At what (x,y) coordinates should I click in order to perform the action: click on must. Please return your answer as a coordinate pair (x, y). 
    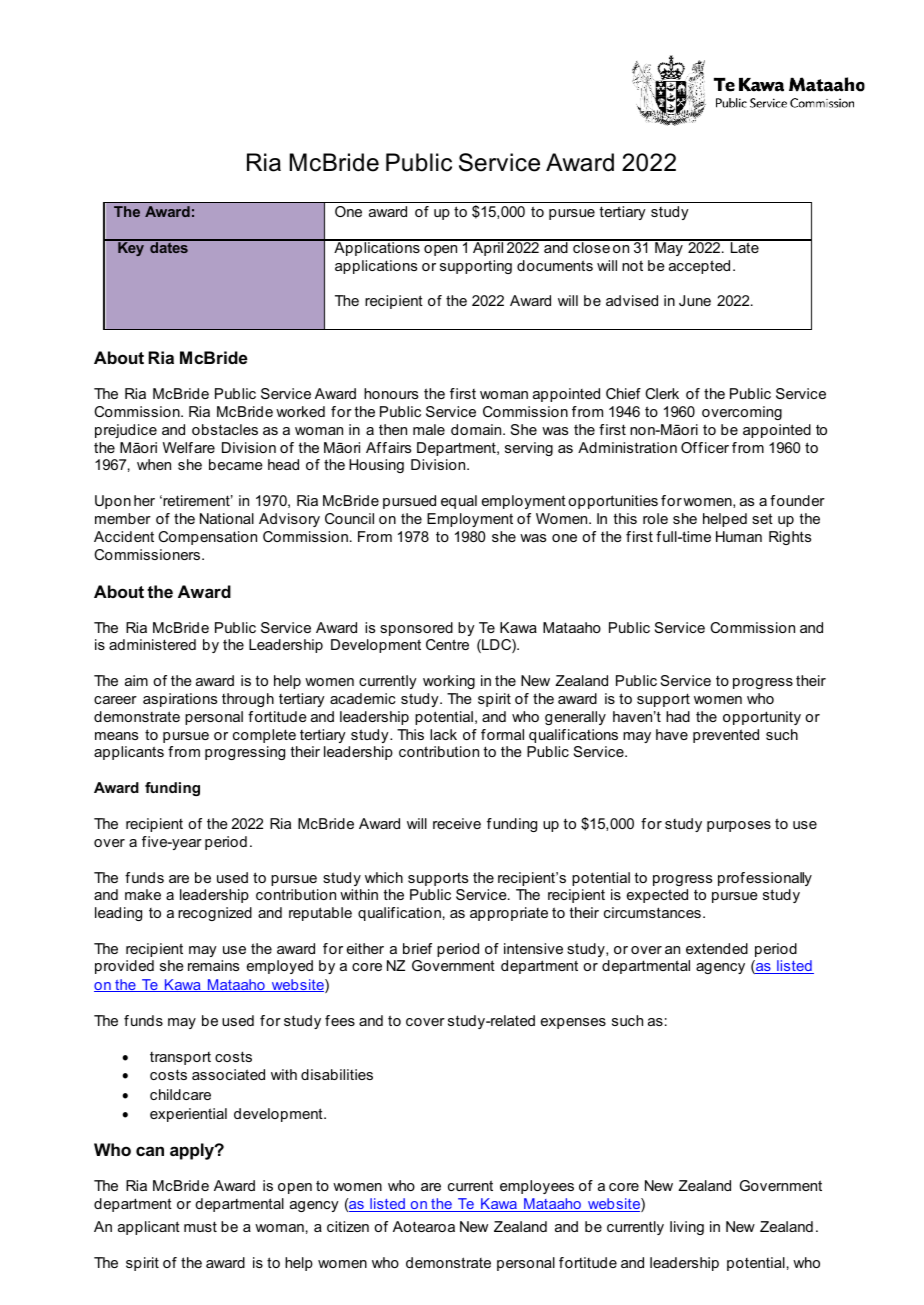
    Looking at the image, I should click on (200, 1226).
